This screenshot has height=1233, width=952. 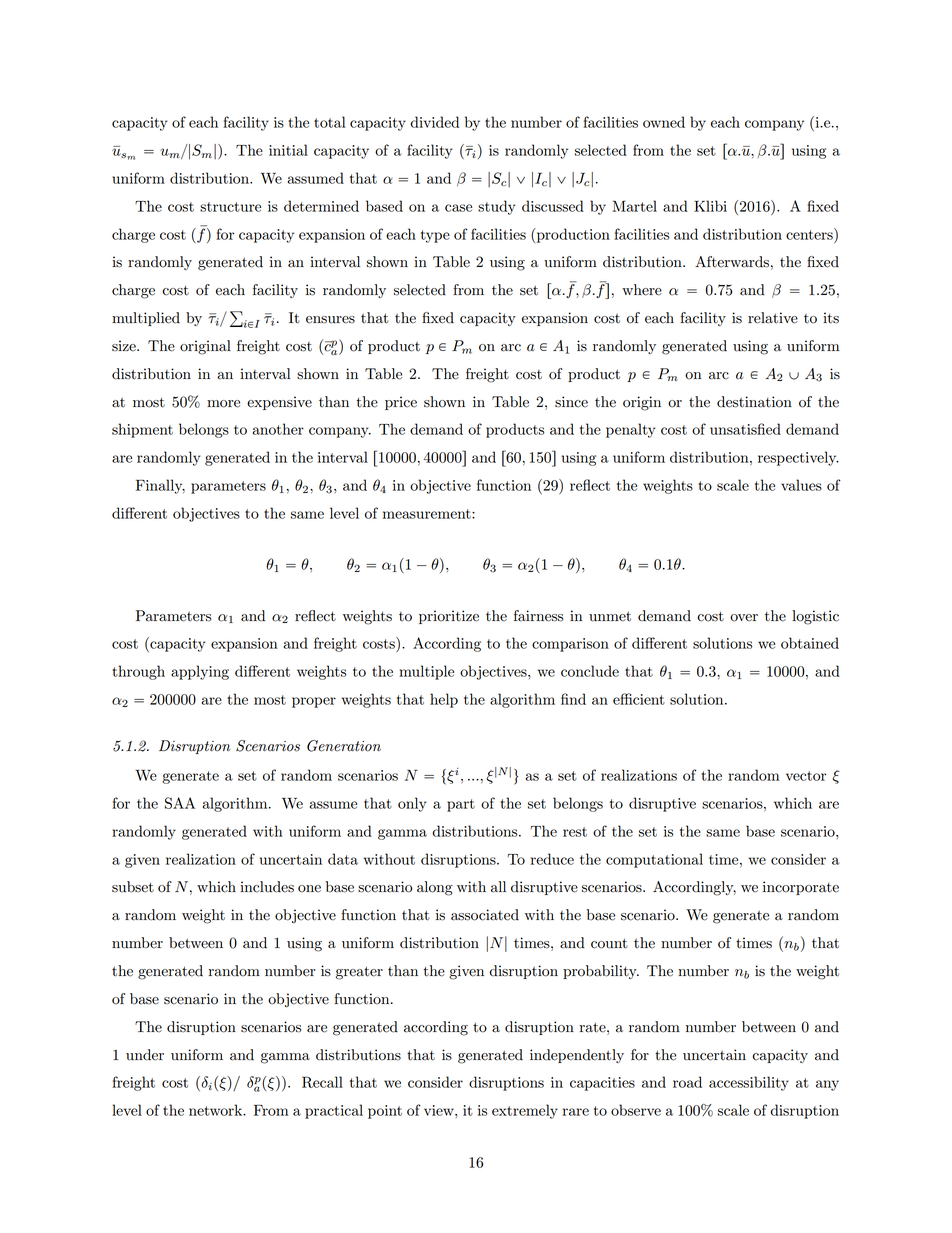 I want to click on owned, so click(x=664, y=122).
